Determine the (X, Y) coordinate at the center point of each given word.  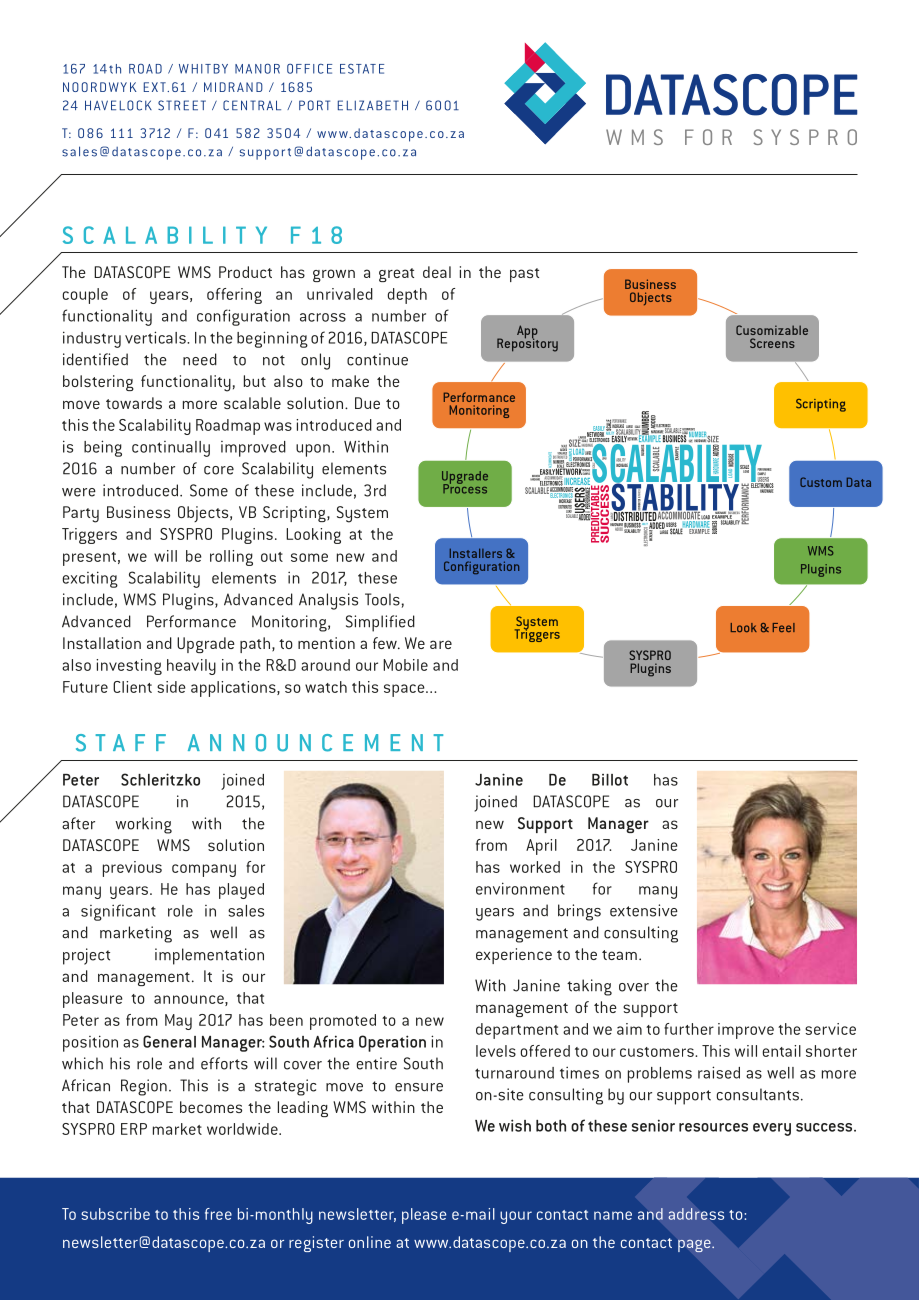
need (200, 359)
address (696, 1214)
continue (377, 359)
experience (514, 956)
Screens (772, 343)
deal (437, 272)
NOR (267, 68)
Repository (527, 344)
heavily (191, 667)
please (424, 1216)
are (441, 644)
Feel (784, 627)
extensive (644, 910)
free (218, 1214)
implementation (209, 956)
